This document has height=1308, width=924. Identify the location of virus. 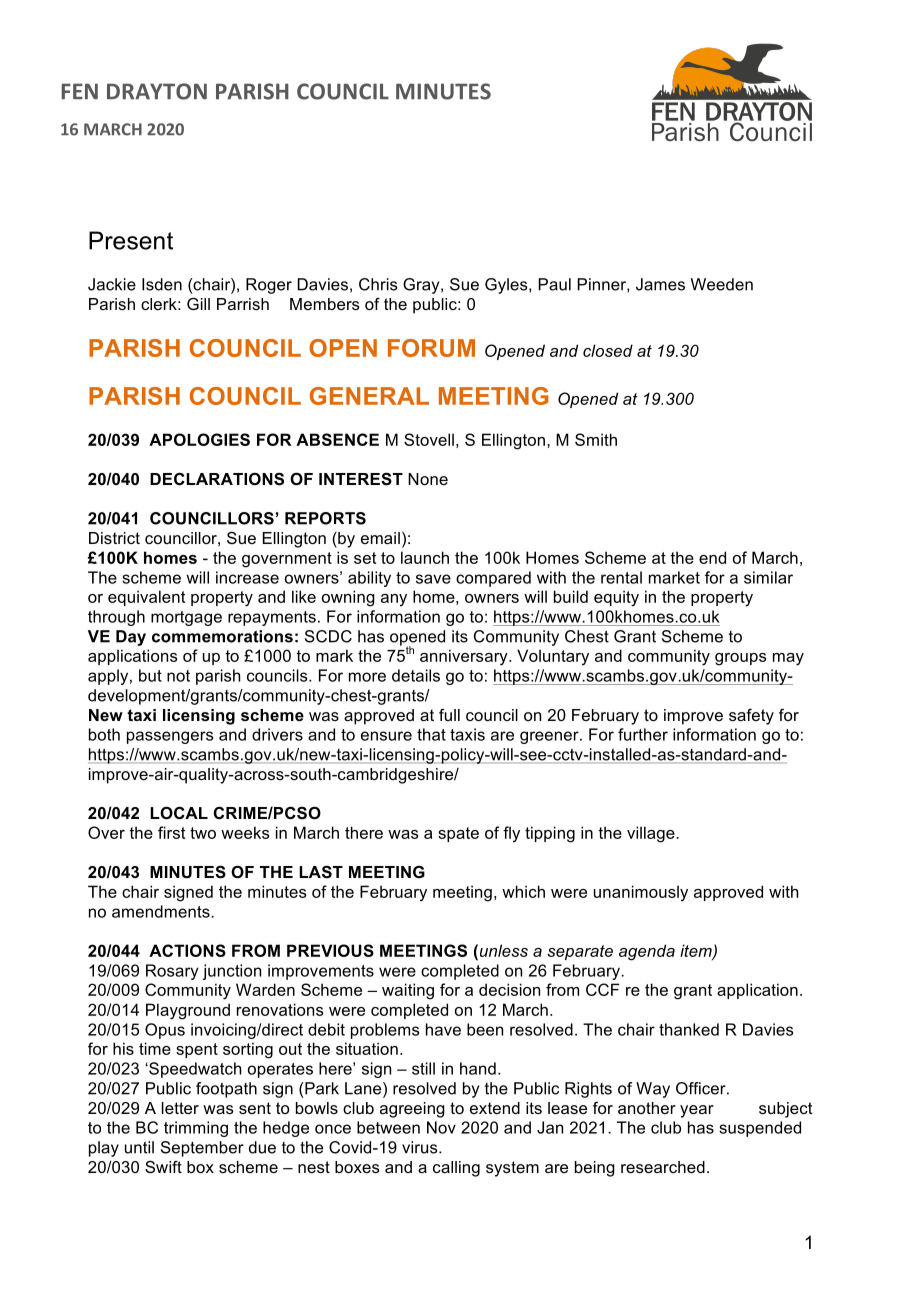
(421, 1147).
